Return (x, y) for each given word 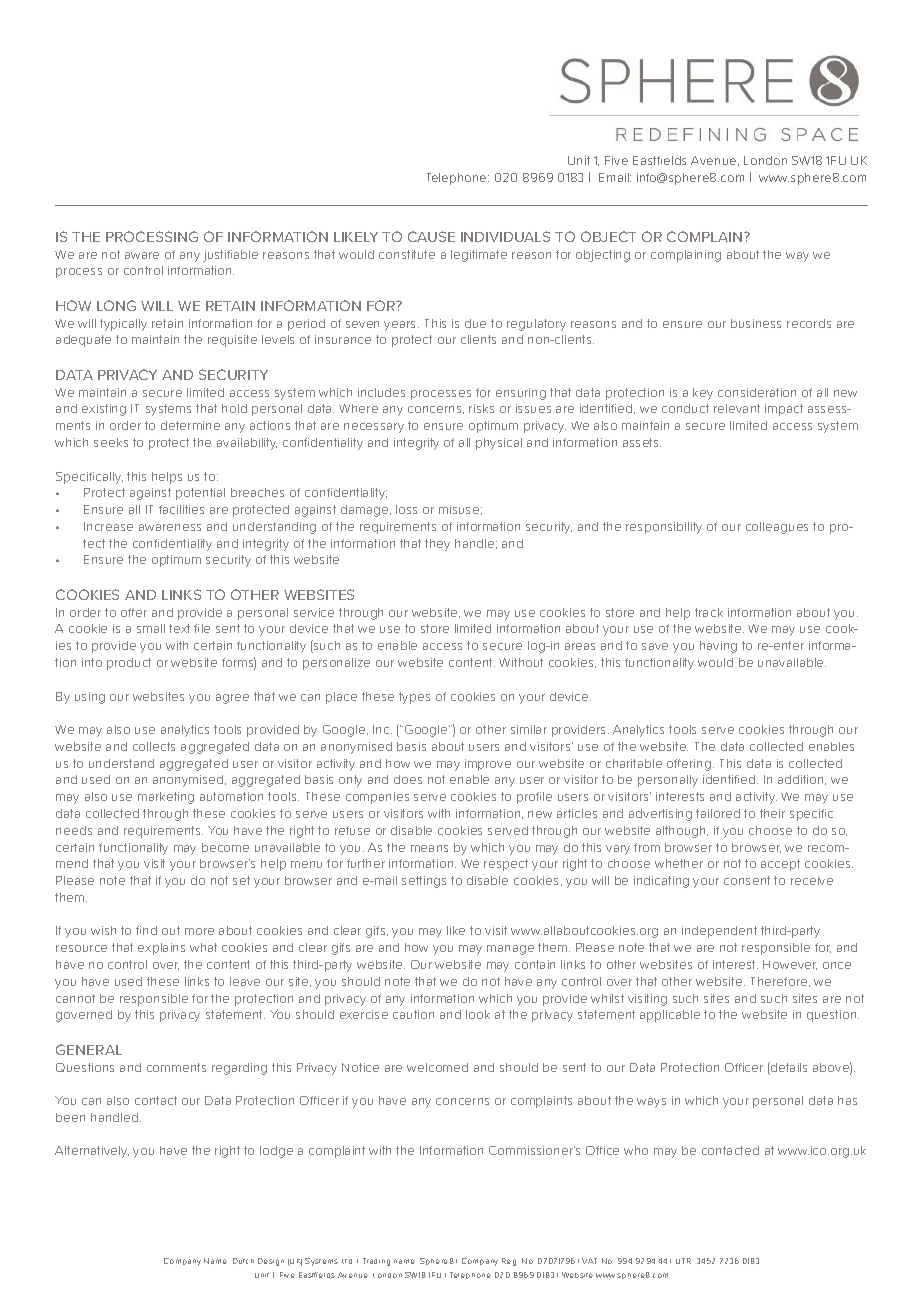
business (756, 323)
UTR (683, 1261)
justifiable (230, 256)
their (772, 813)
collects (154, 746)
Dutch (243, 1261)
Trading (376, 1262)
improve (488, 765)
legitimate (479, 256)
